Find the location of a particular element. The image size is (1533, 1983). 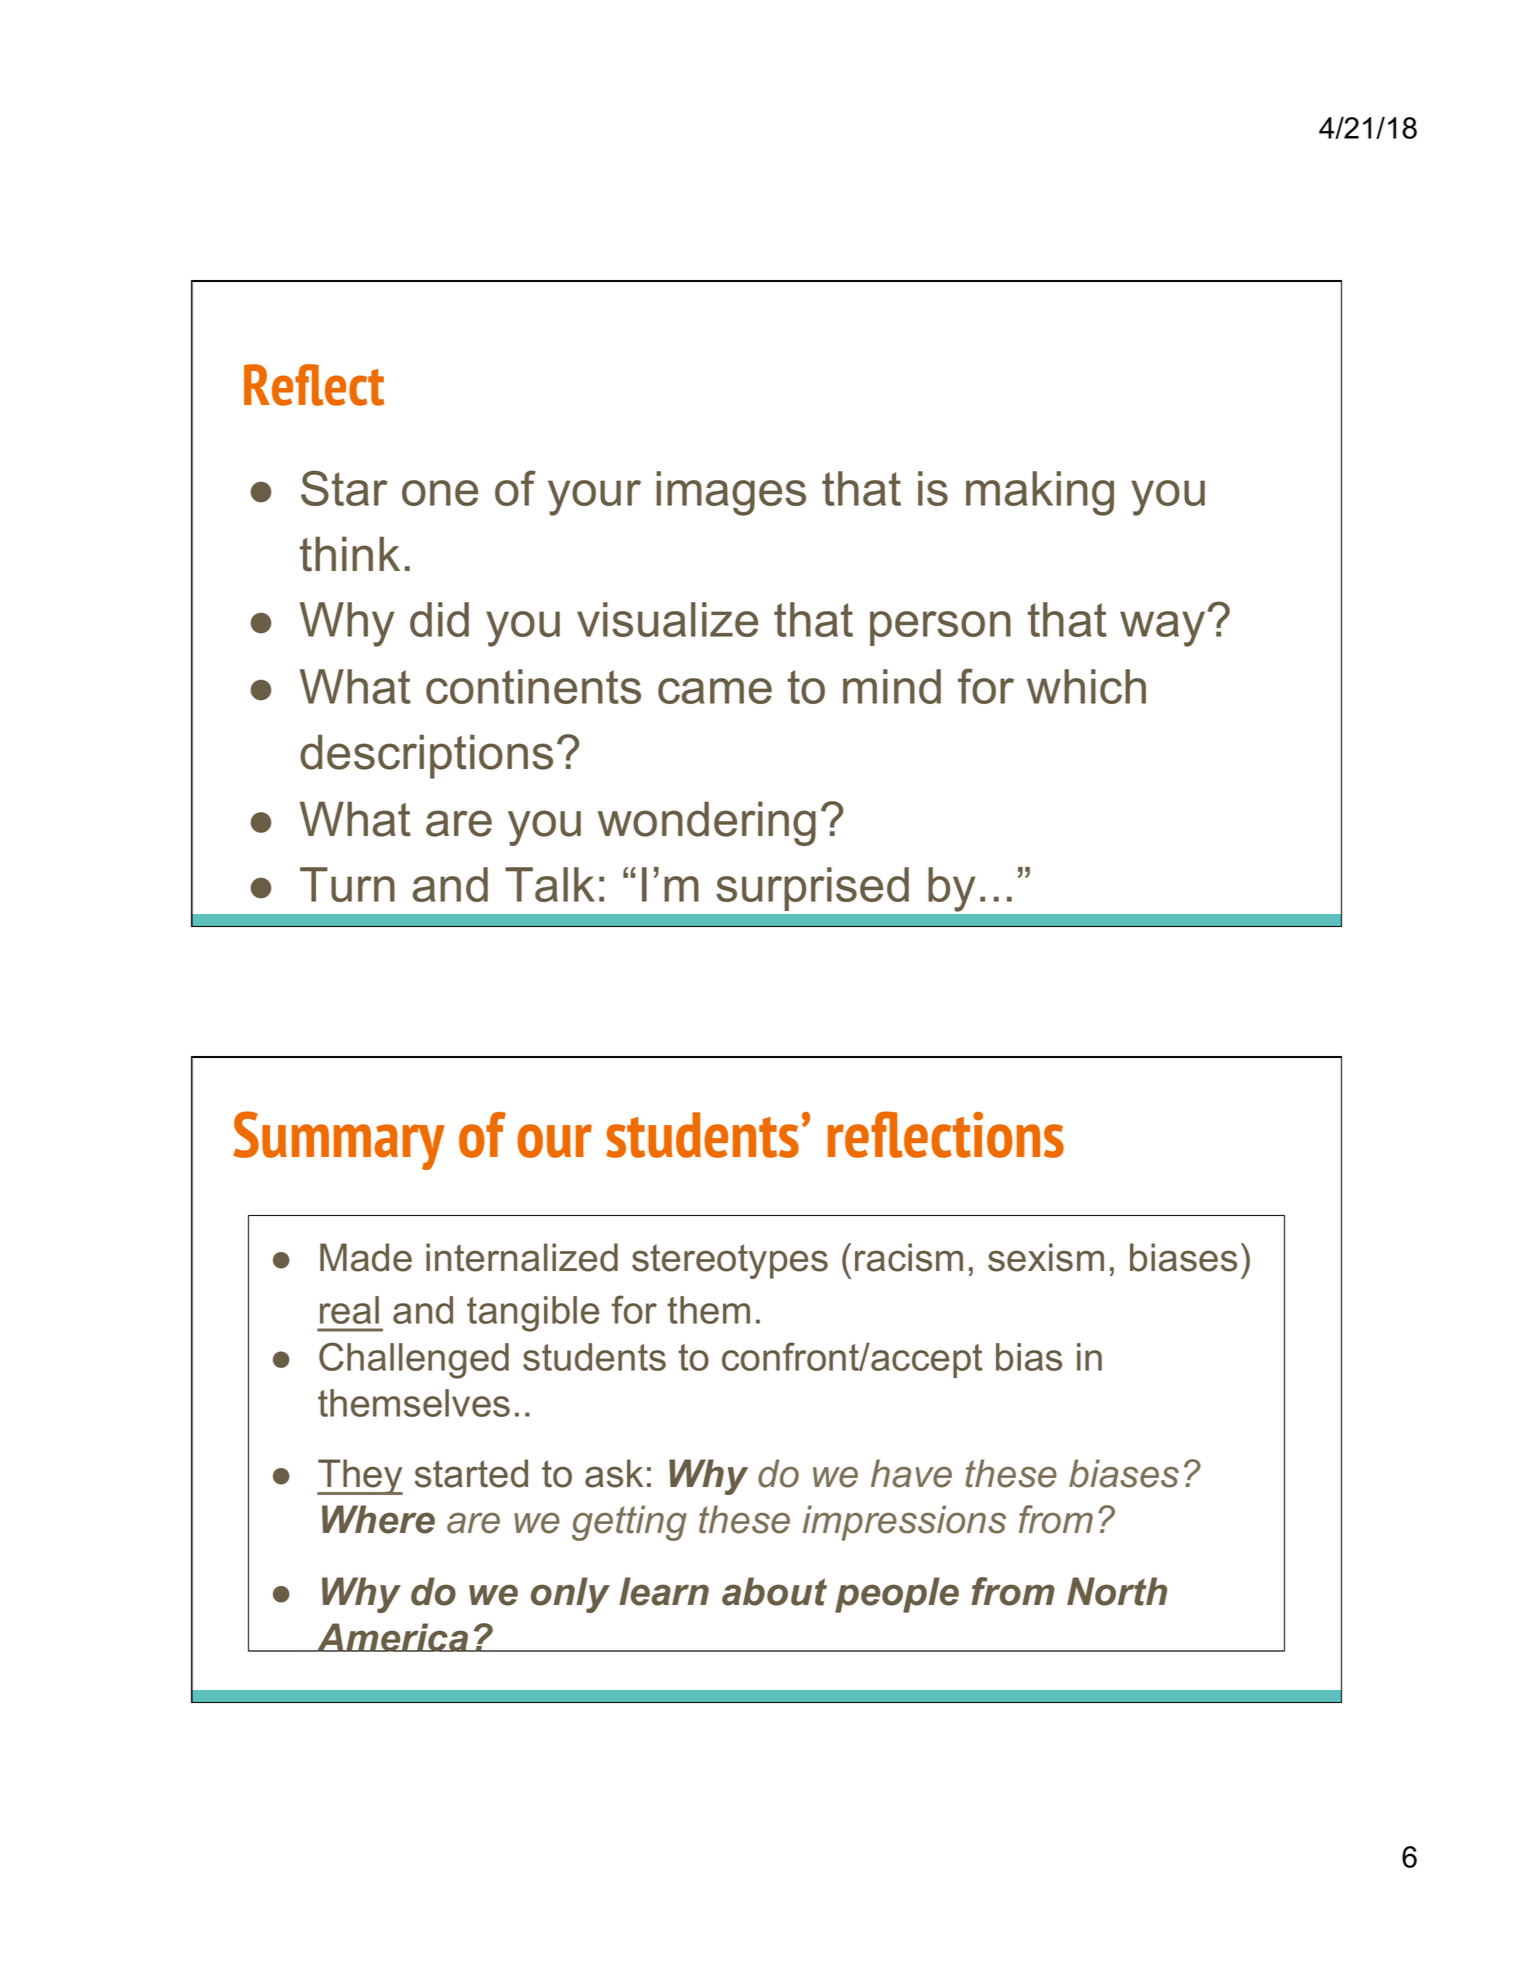

which is located at coordinates (1086, 686).
